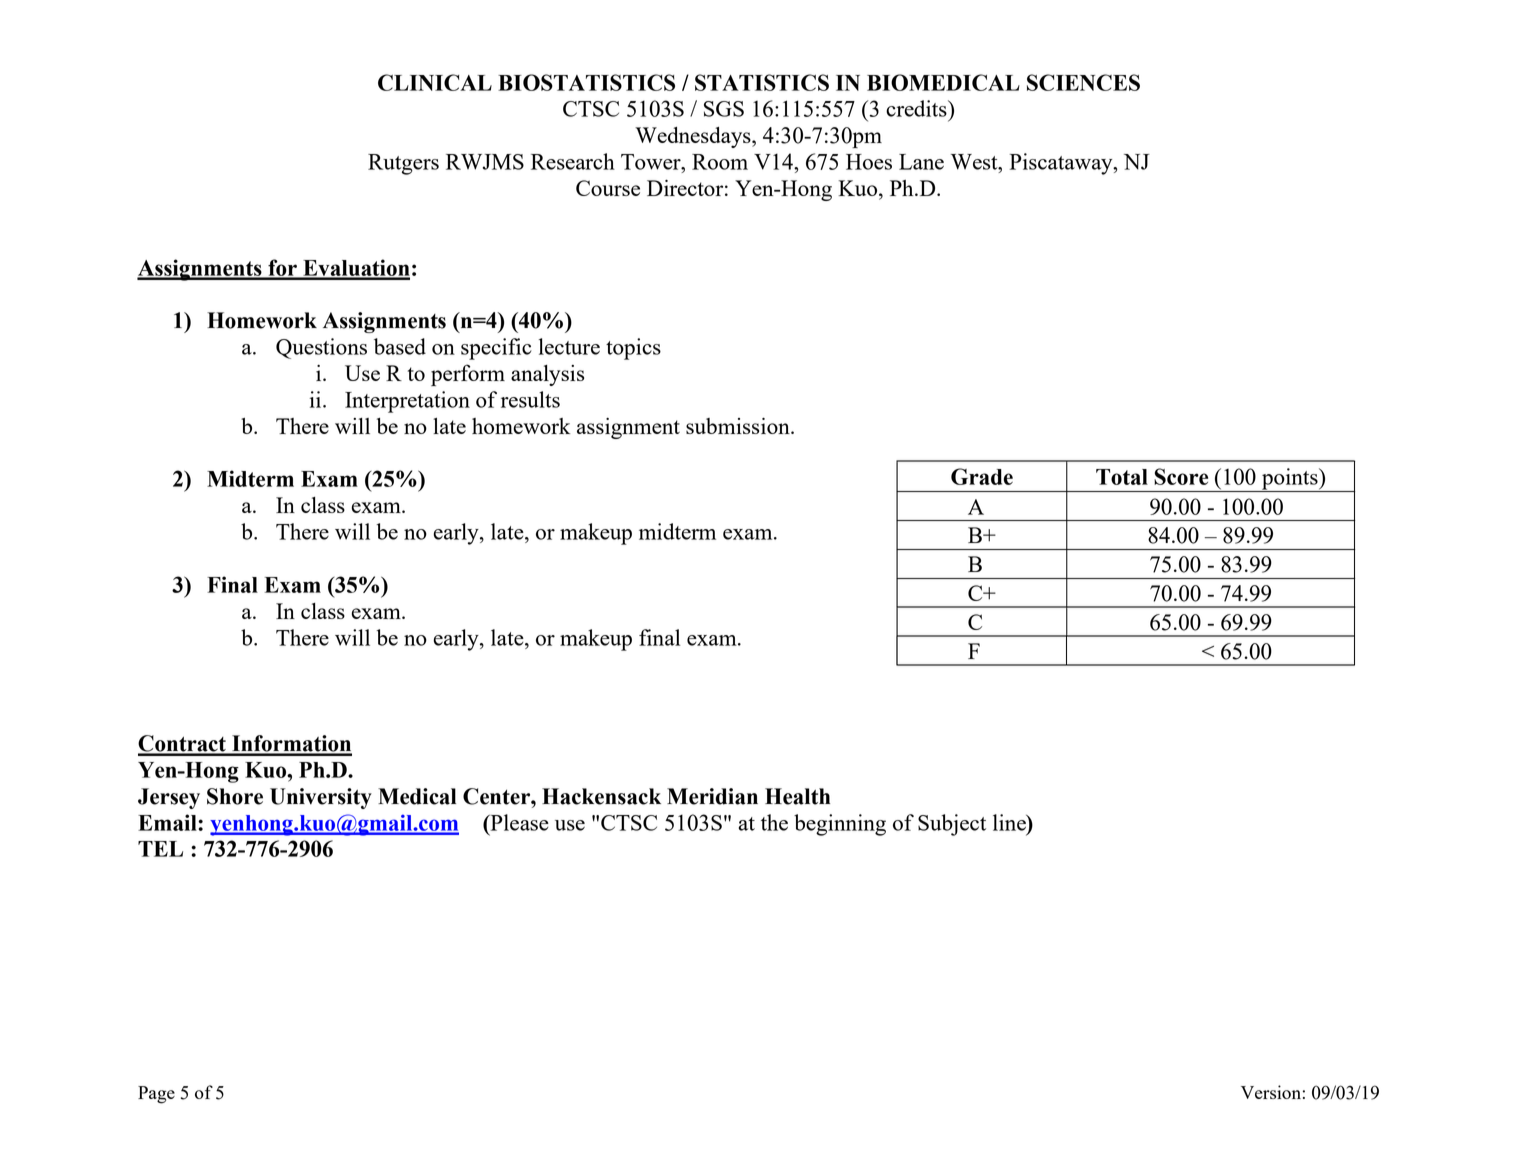 This image has width=1517, height=1172. I want to click on SCIENCES, so click(1083, 82).
